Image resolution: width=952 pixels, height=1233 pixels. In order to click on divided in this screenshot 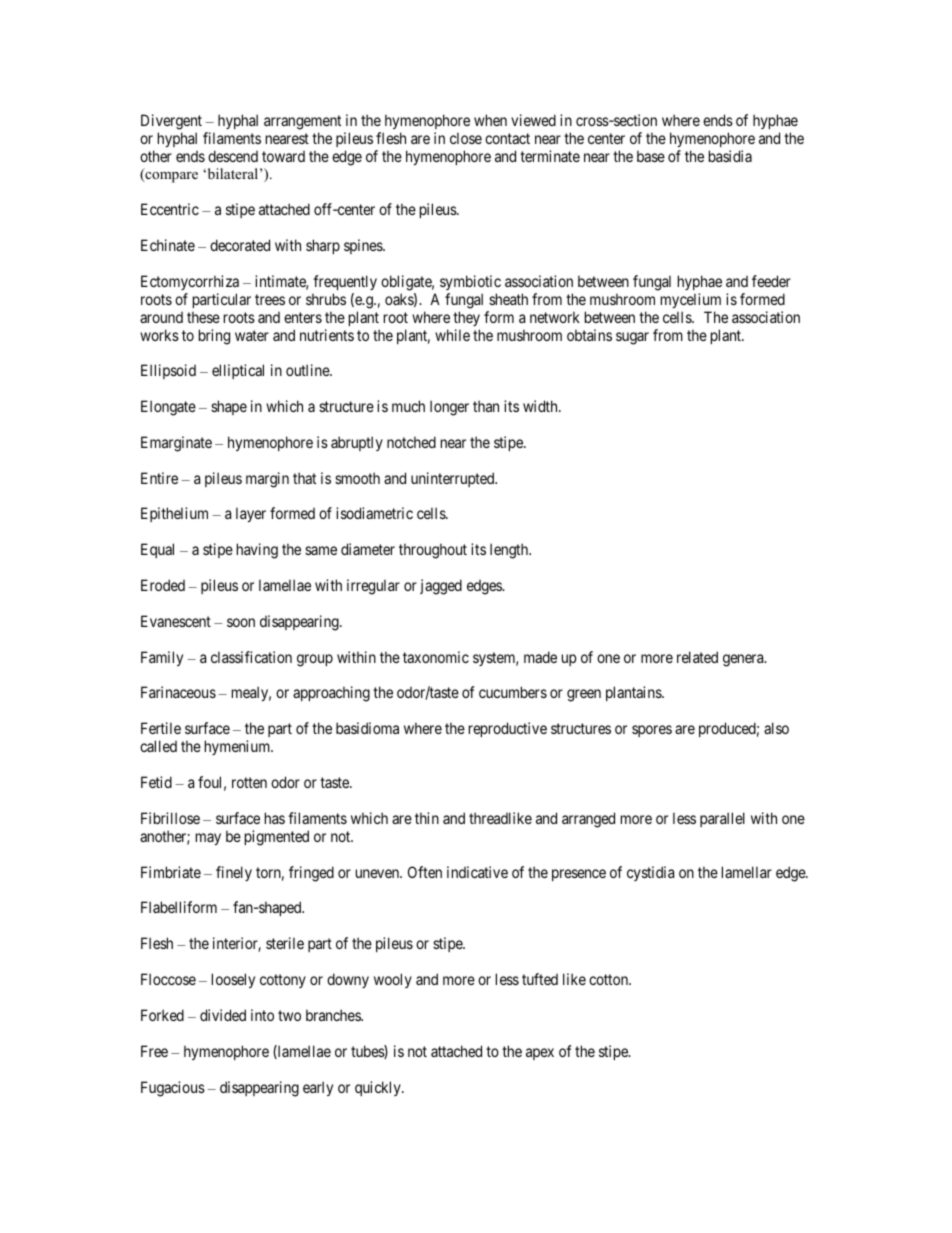, I will do `click(223, 1015)`.
